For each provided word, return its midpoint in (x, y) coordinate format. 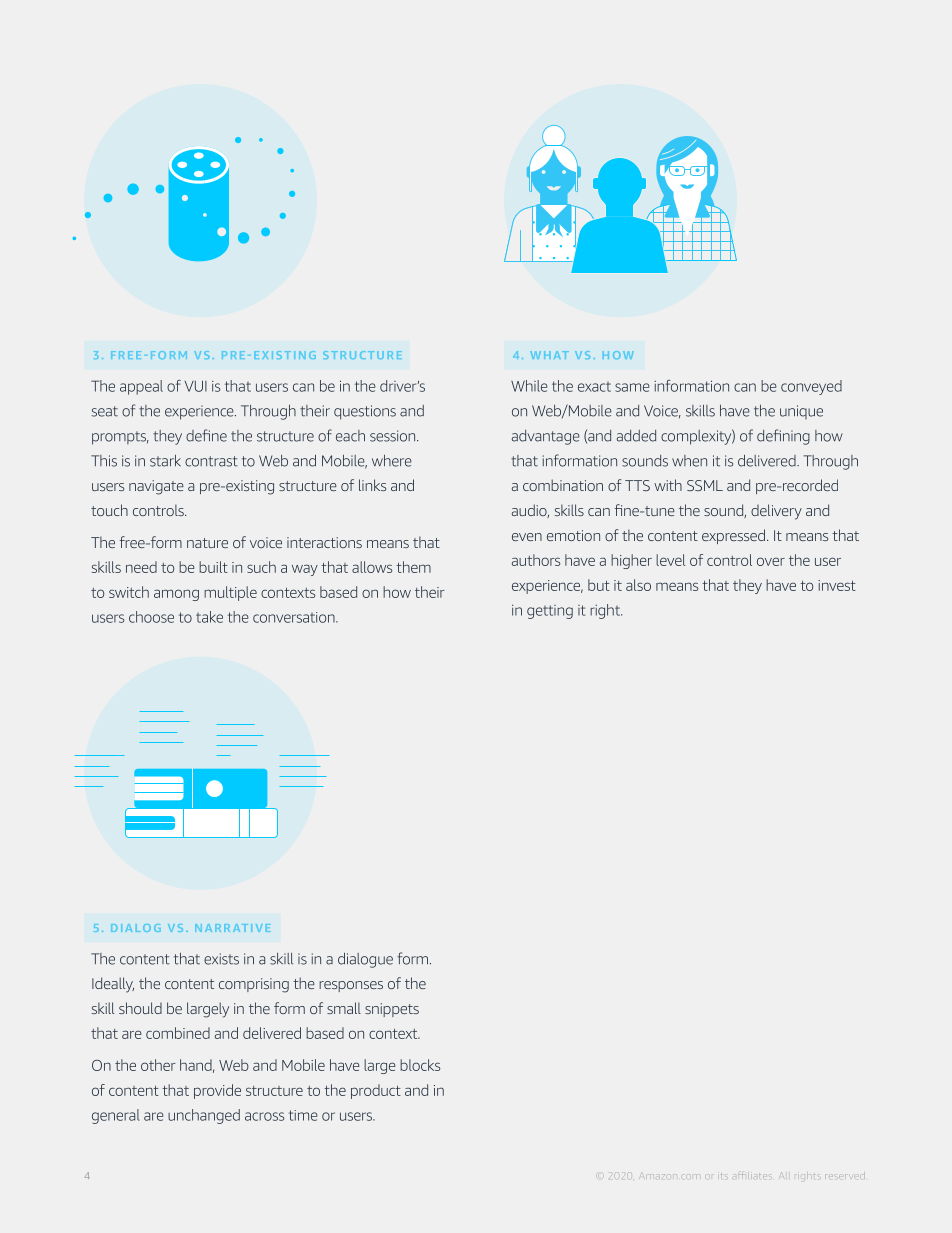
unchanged (204, 1116)
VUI (196, 386)
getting (550, 612)
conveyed (811, 387)
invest (837, 585)
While (529, 386)
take (209, 617)
